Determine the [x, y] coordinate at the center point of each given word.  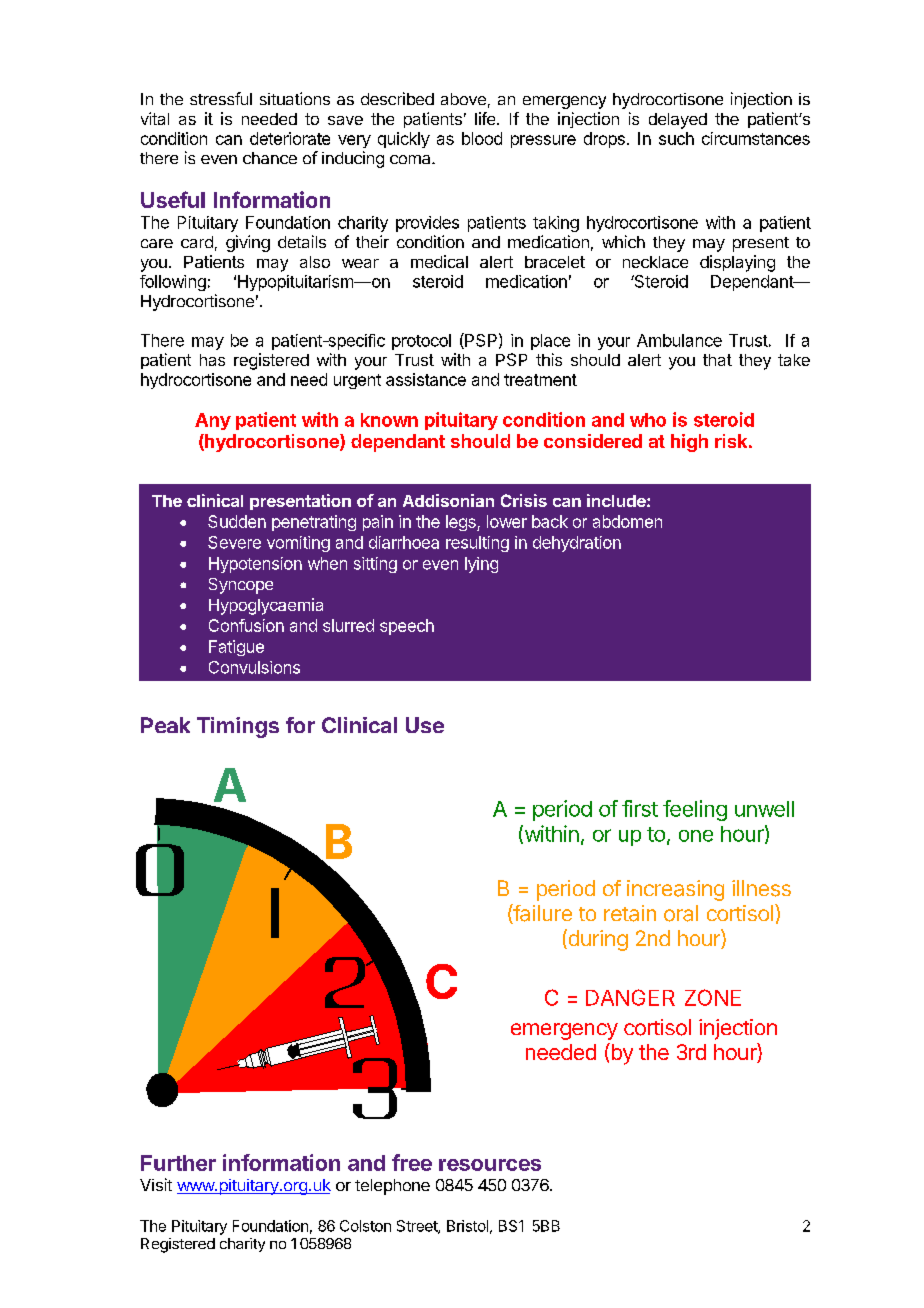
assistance [426, 379]
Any [213, 421]
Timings [238, 727]
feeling [695, 810]
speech [407, 627]
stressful [221, 98]
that [717, 360]
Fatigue [236, 648]
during [597, 940]
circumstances [756, 138]
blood [482, 138]
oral [681, 913]
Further [178, 1163]
